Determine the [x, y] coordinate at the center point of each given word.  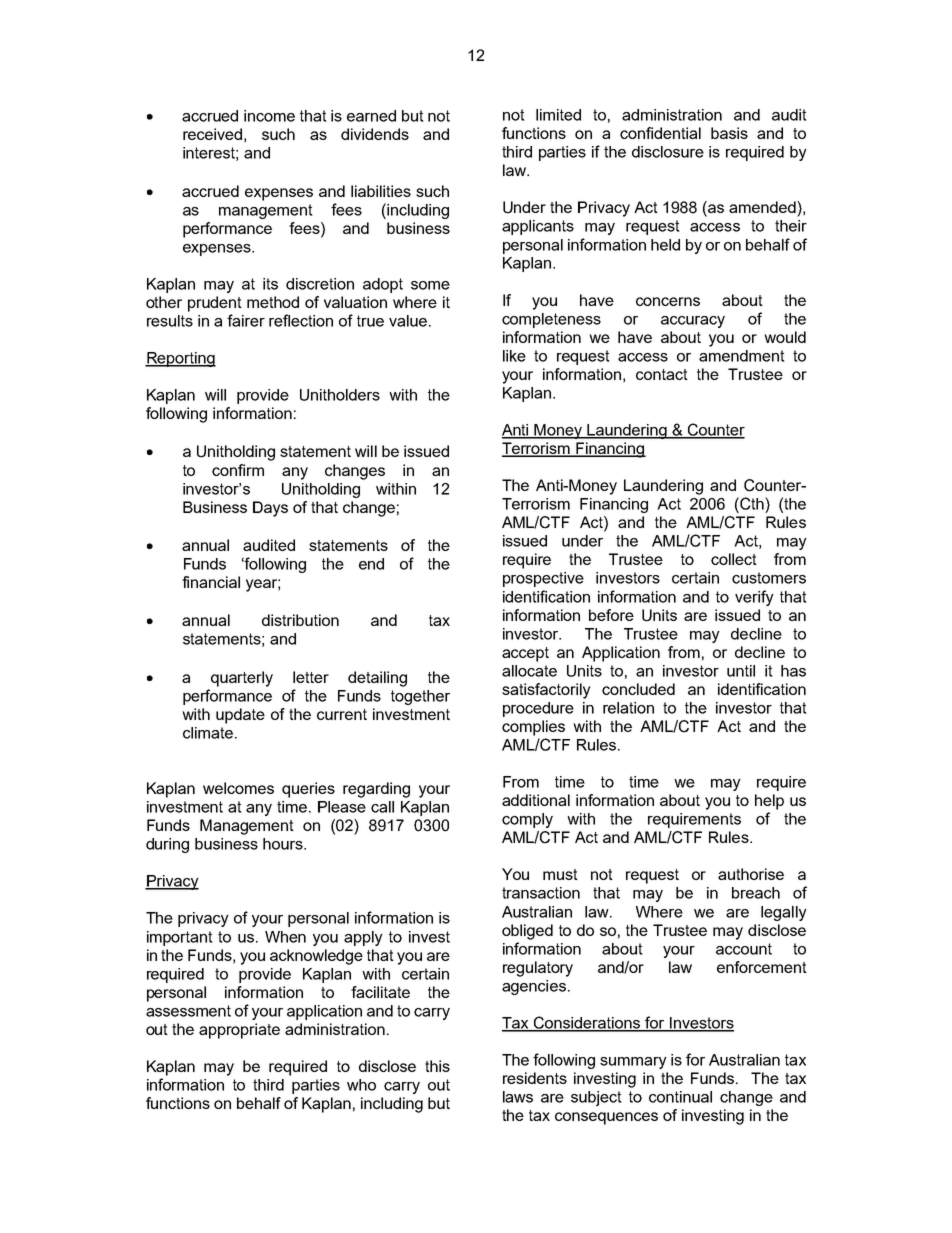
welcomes [238, 788]
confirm [238, 470]
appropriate [239, 1031]
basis [729, 133]
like [514, 356]
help [769, 802]
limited [558, 115]
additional [536, 800]
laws [518, 1097]
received [212, 134]
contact [662, 374]
